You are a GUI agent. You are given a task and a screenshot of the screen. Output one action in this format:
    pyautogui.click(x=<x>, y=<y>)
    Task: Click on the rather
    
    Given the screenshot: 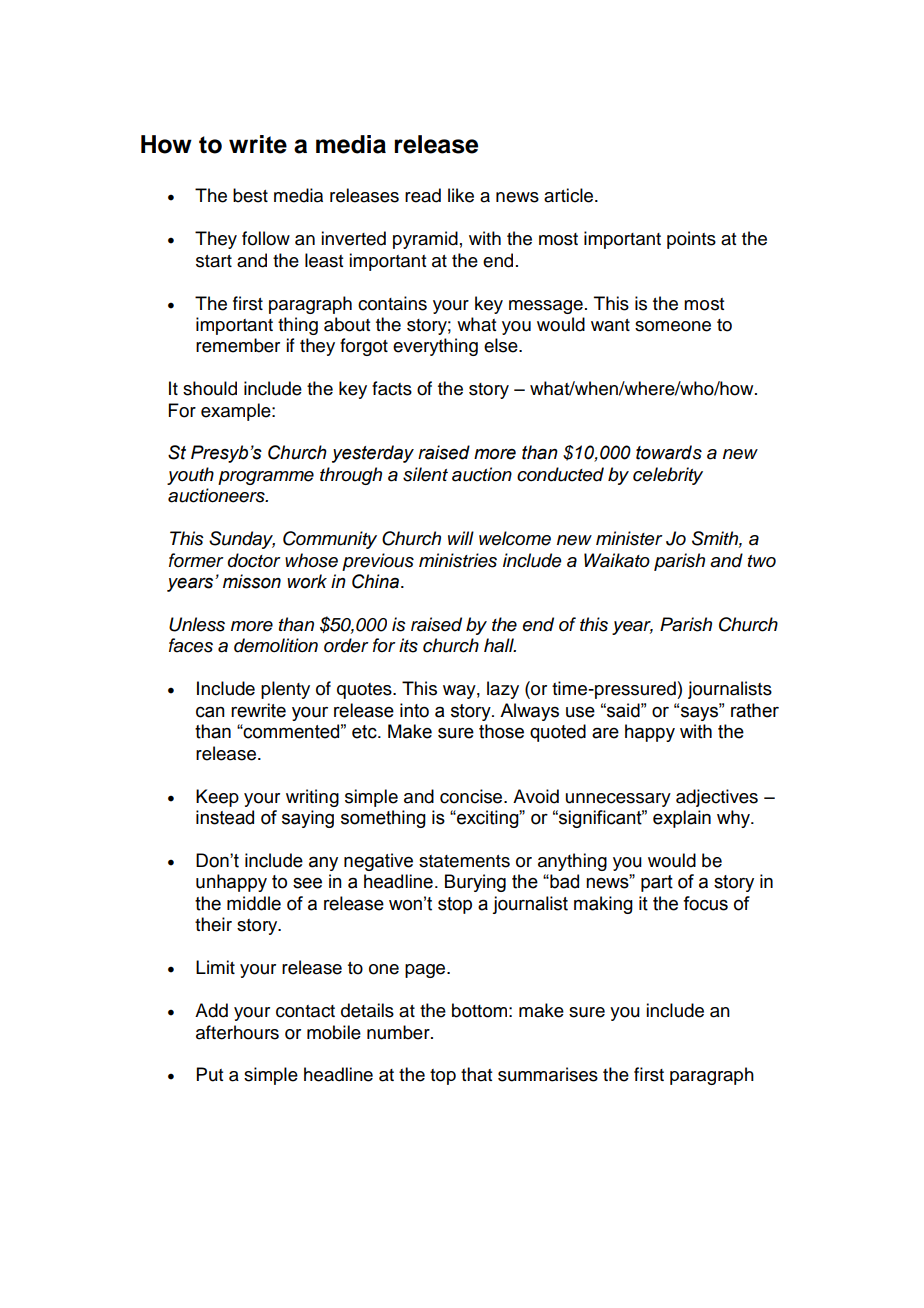 What is the action you would take?
    pyautogui.click(x=755, y=710)
